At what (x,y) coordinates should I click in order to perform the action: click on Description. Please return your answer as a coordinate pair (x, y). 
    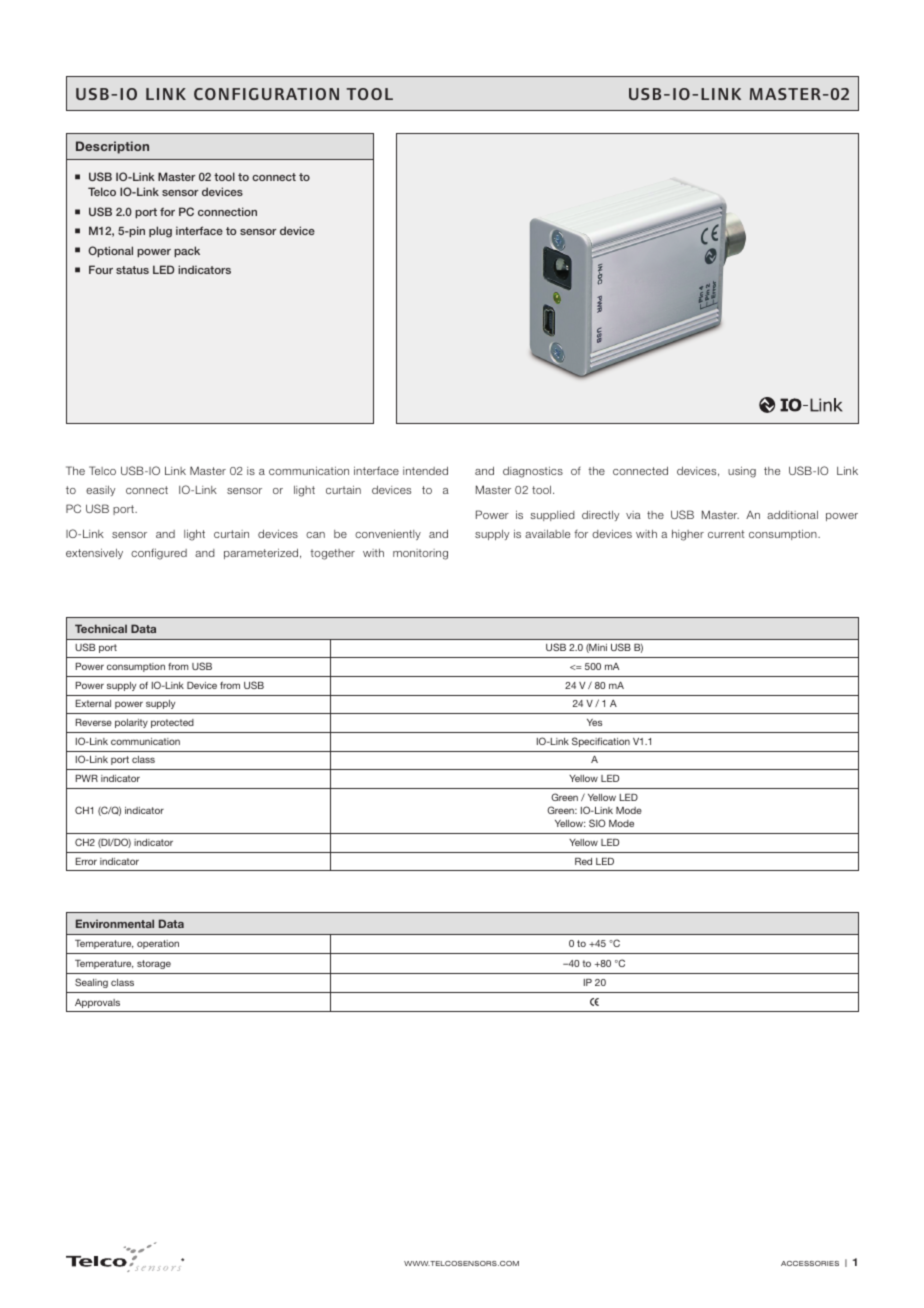
    Looking at the image, I should click on (112, 147).
